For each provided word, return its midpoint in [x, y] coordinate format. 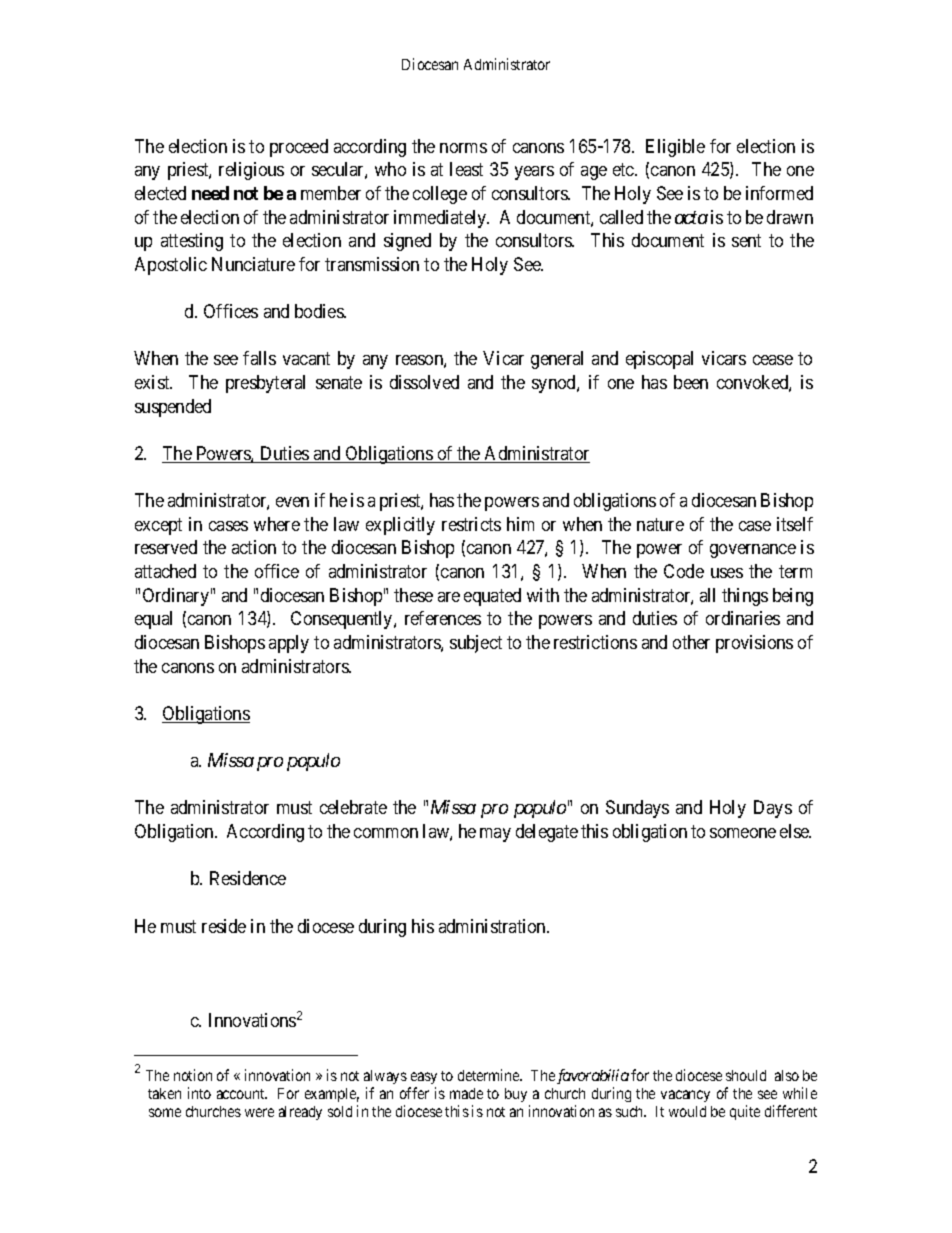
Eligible [675, 148]
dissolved [424, 382]
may [495, 835]
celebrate [353, 807]
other [691, 642]
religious [251, 171]
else [795, 831]
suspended [173, 408]
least [466, 169]
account [242, 1094]
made [466, 1093]
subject [476, 644]
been [691, 382]
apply [289, 644]
